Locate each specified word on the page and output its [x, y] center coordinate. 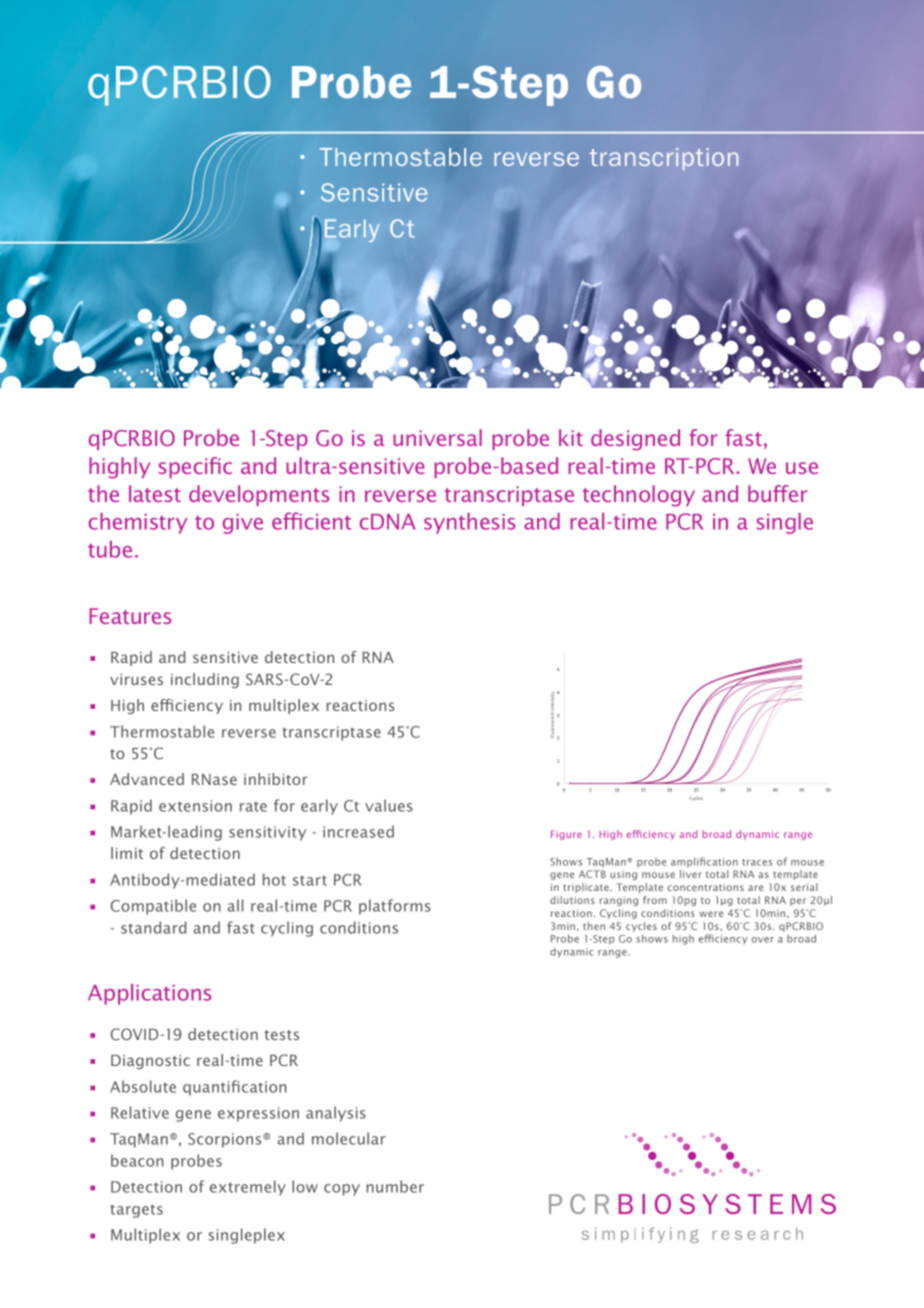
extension [195, 806]
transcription [664, 159]
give [243, 524]
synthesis [470, 523]
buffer [778, 493]
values [389, 805]
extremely [248, 1188]
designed [635, 440]
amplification [704, 862]
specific [195, 467]
